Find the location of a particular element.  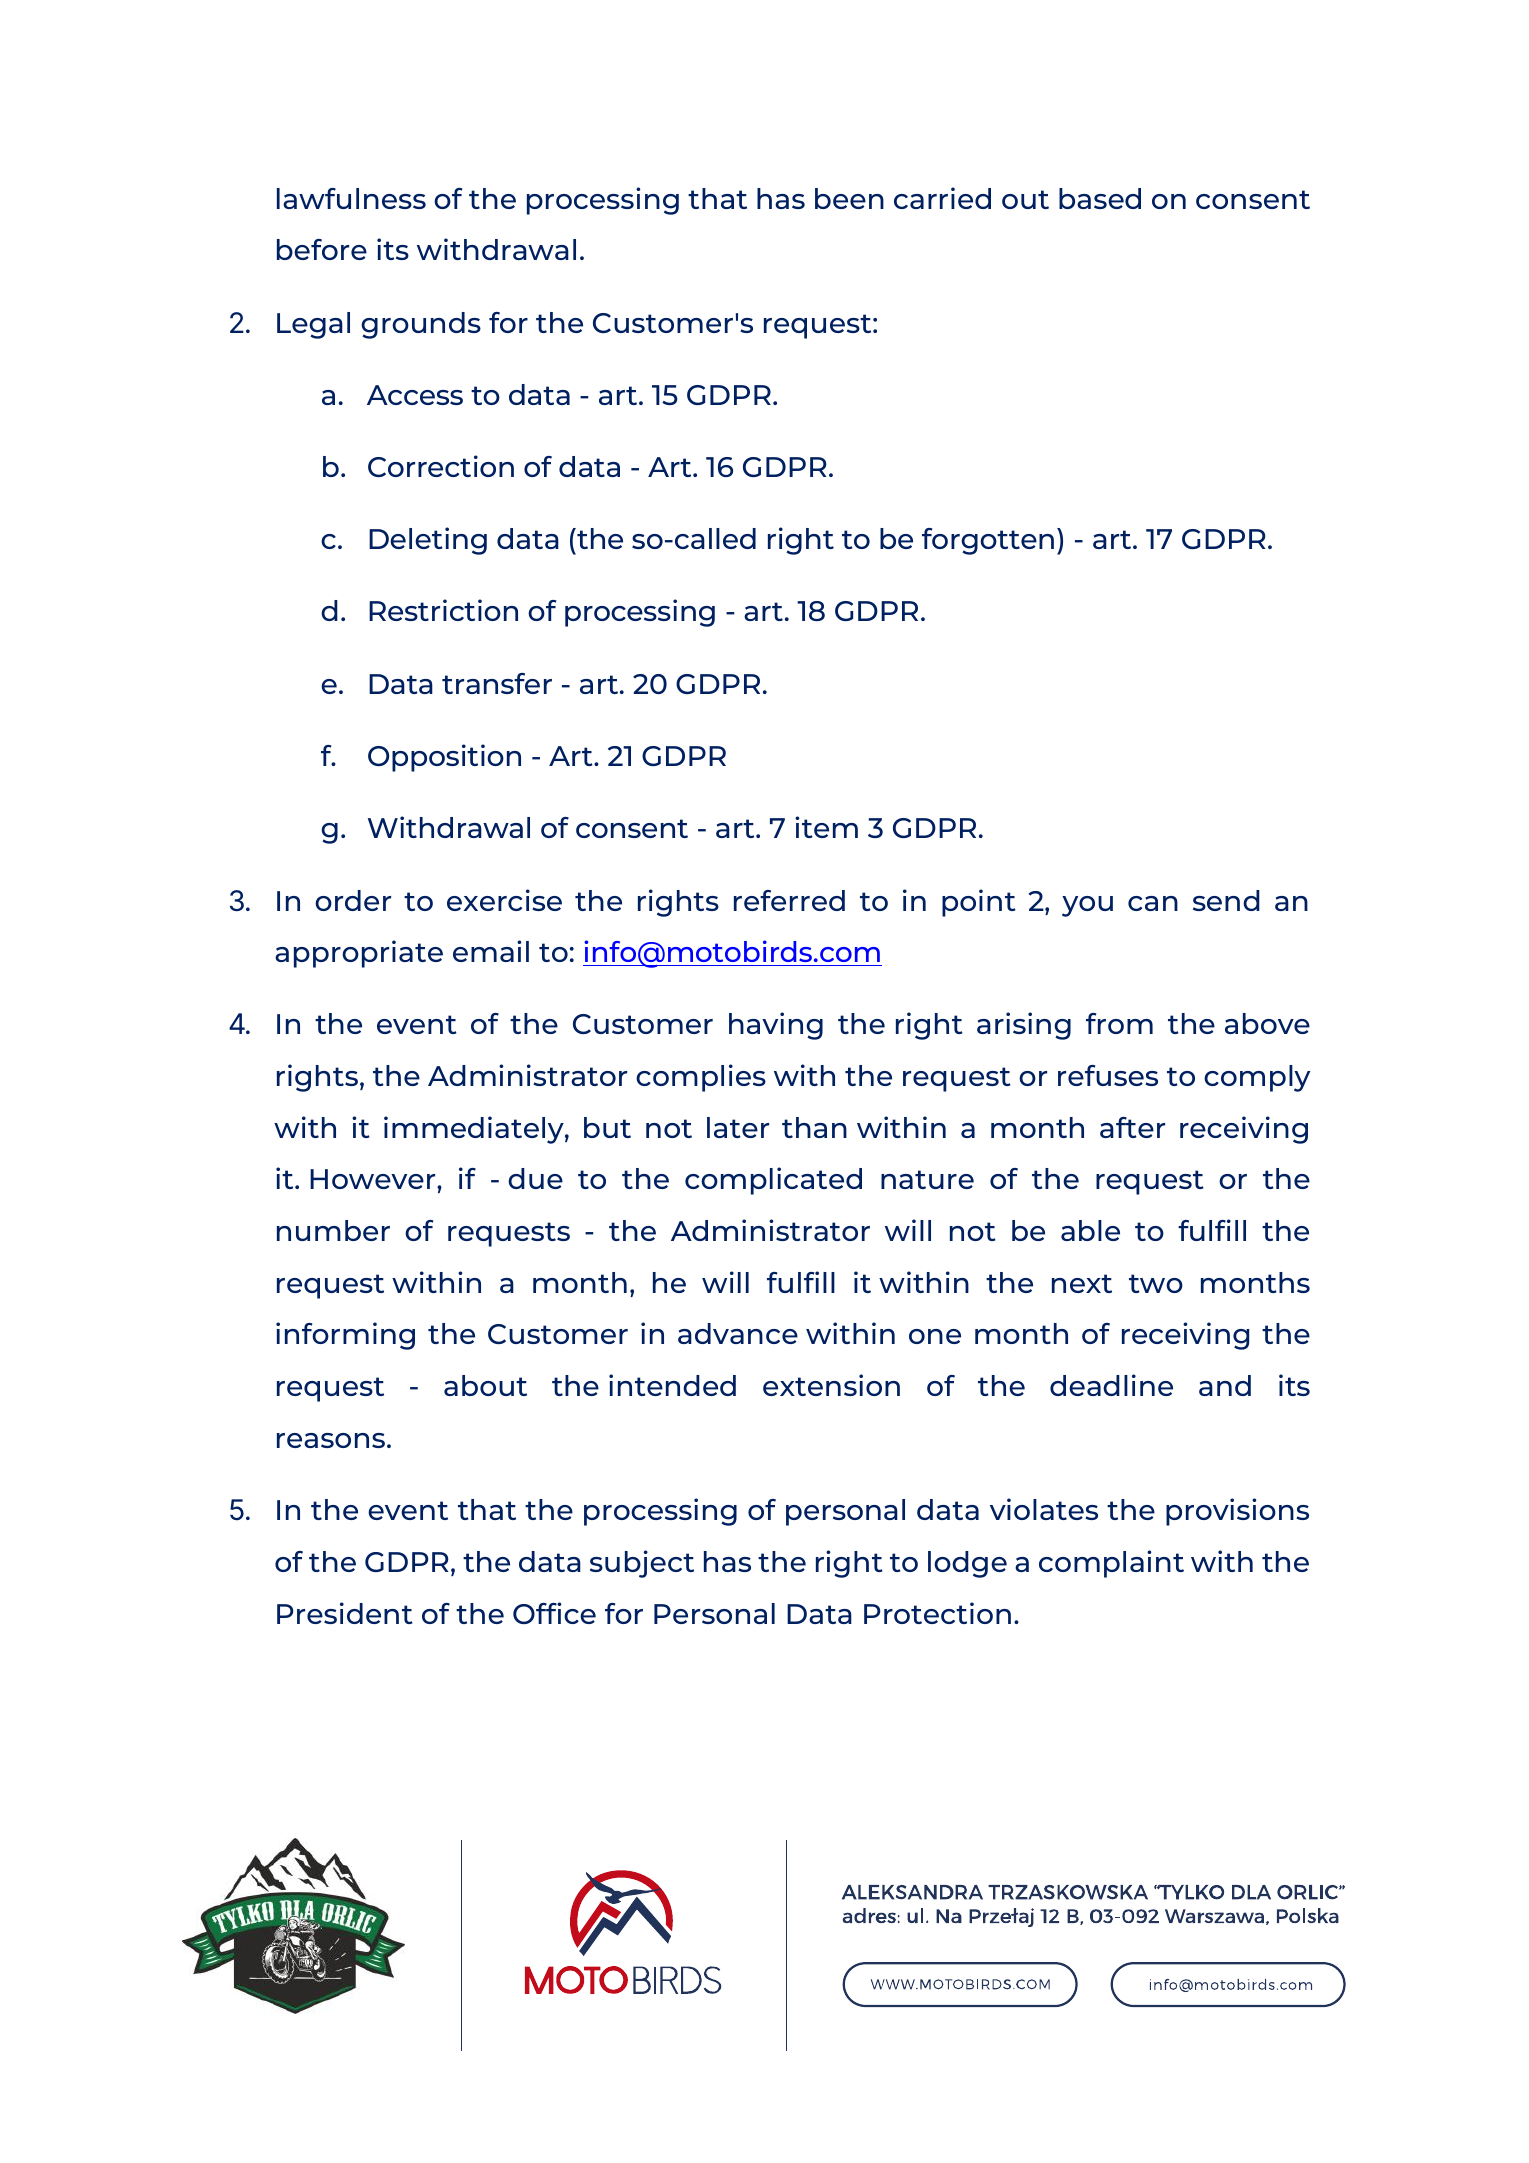

Deleting is located at coordinates (428, 541).
